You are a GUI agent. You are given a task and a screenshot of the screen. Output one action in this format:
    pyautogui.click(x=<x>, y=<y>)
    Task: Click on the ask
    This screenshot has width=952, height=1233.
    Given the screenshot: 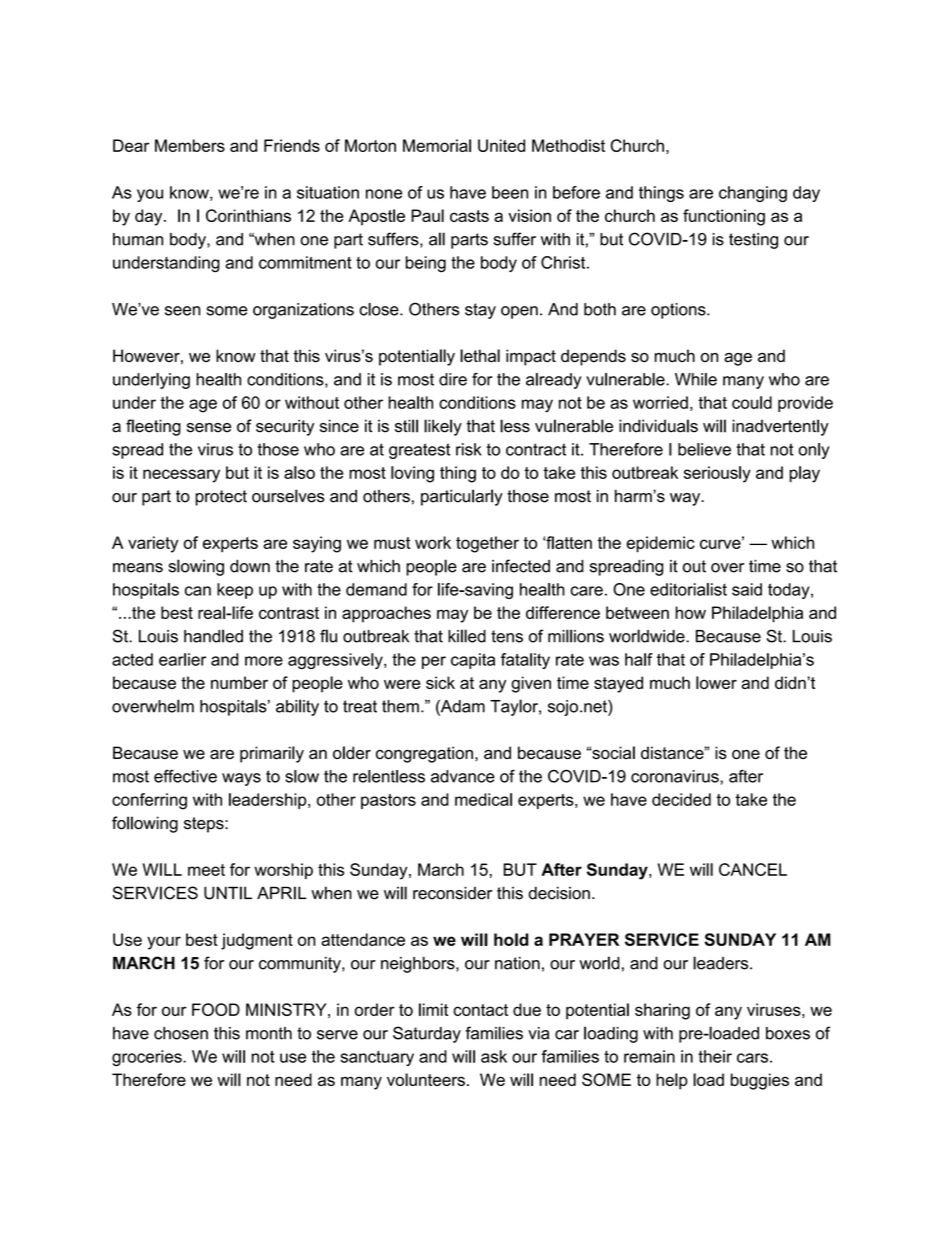 What is the action you would take?
    pyautogui.click(x=494, y=1056)
